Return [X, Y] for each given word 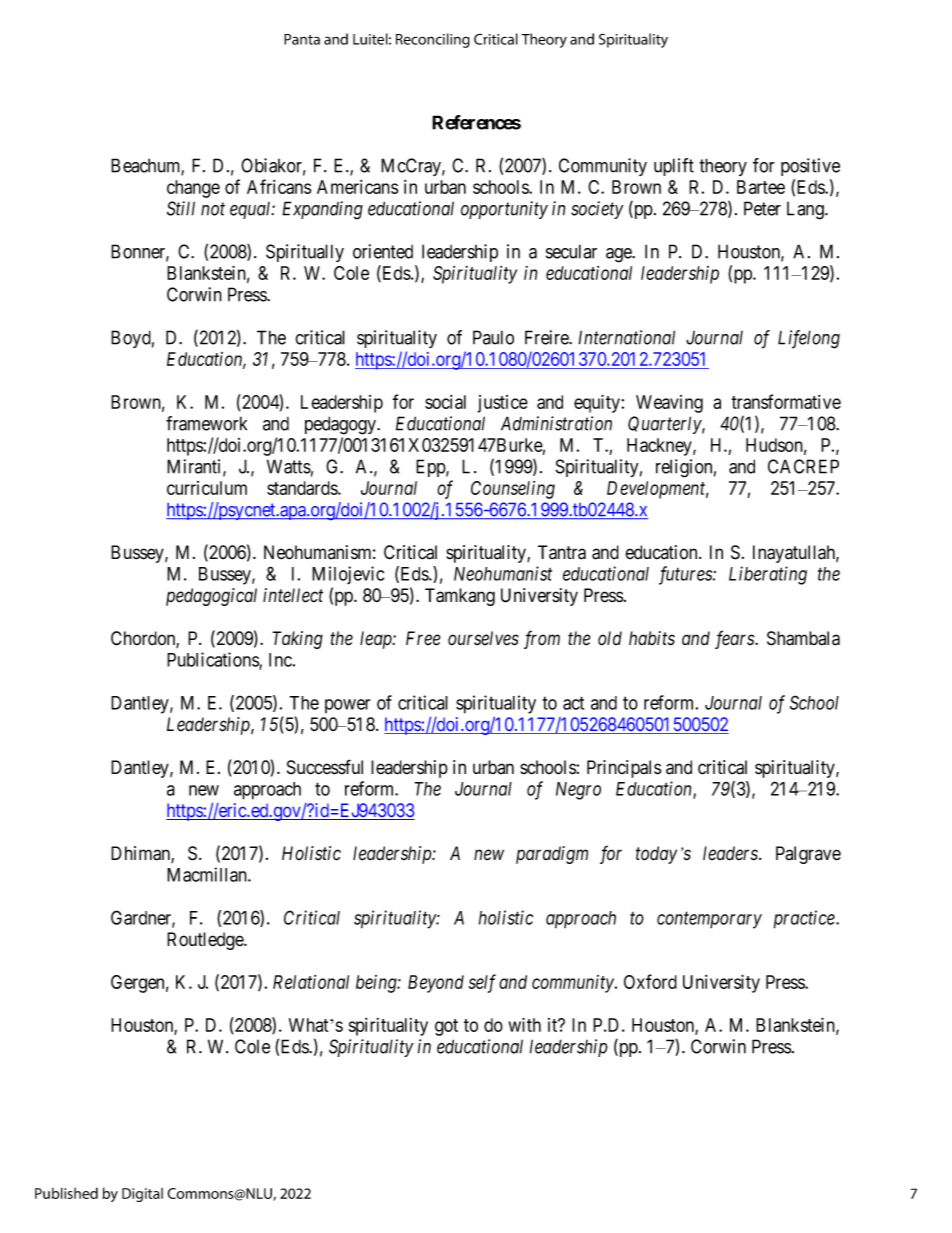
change [193, 189]
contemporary [709, 920]
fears [735, 639]
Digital [142, 1195]
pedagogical [211, 597]
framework [206, 423]
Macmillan [208, 874]
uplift [674, 167]
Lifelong [809, 339]
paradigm [552, 855]
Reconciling [433, 40]
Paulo [493, 337]
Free [423, 638]
